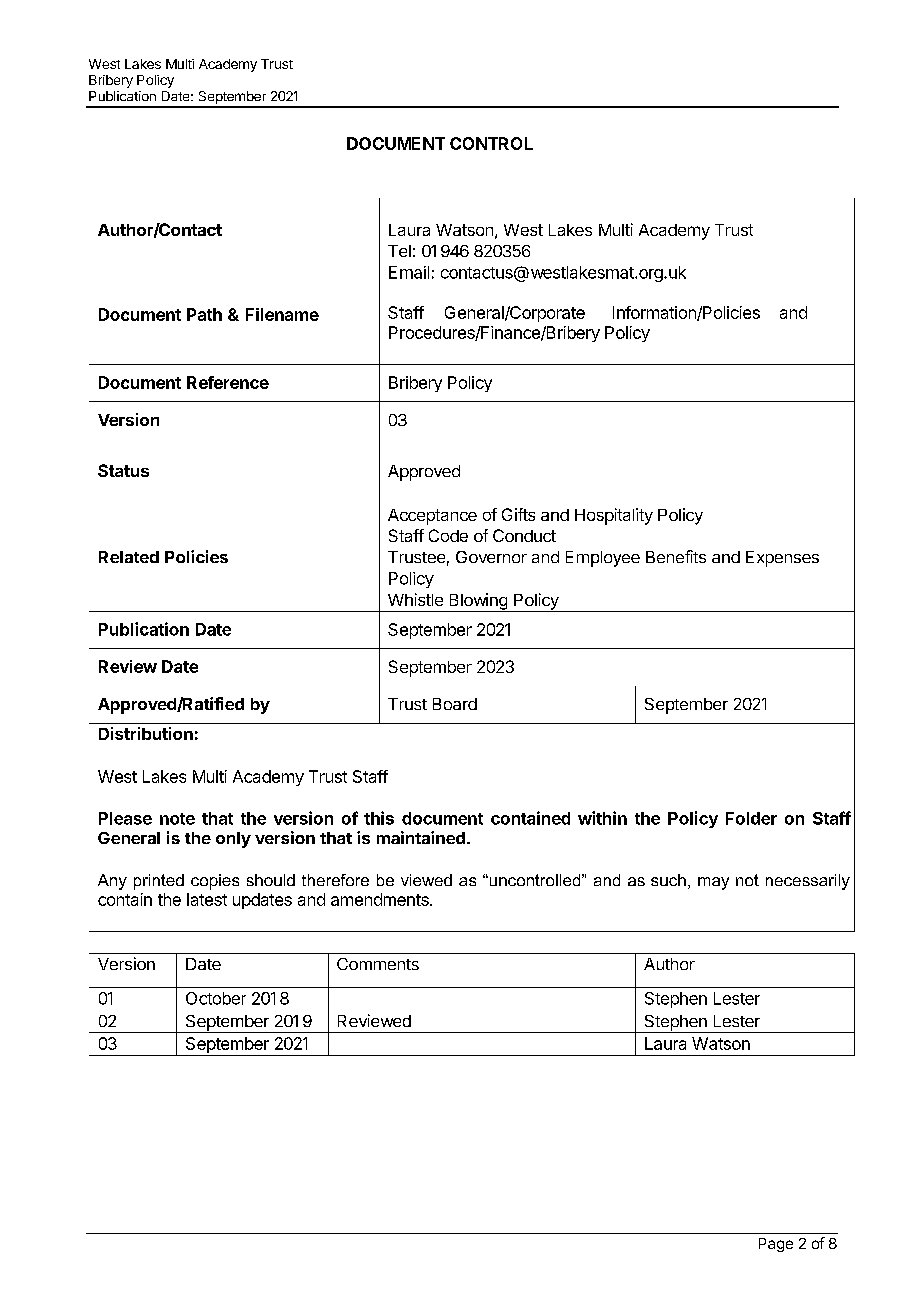 The image size is (924, 1308). I want to click on Related, so click(129, 557).
